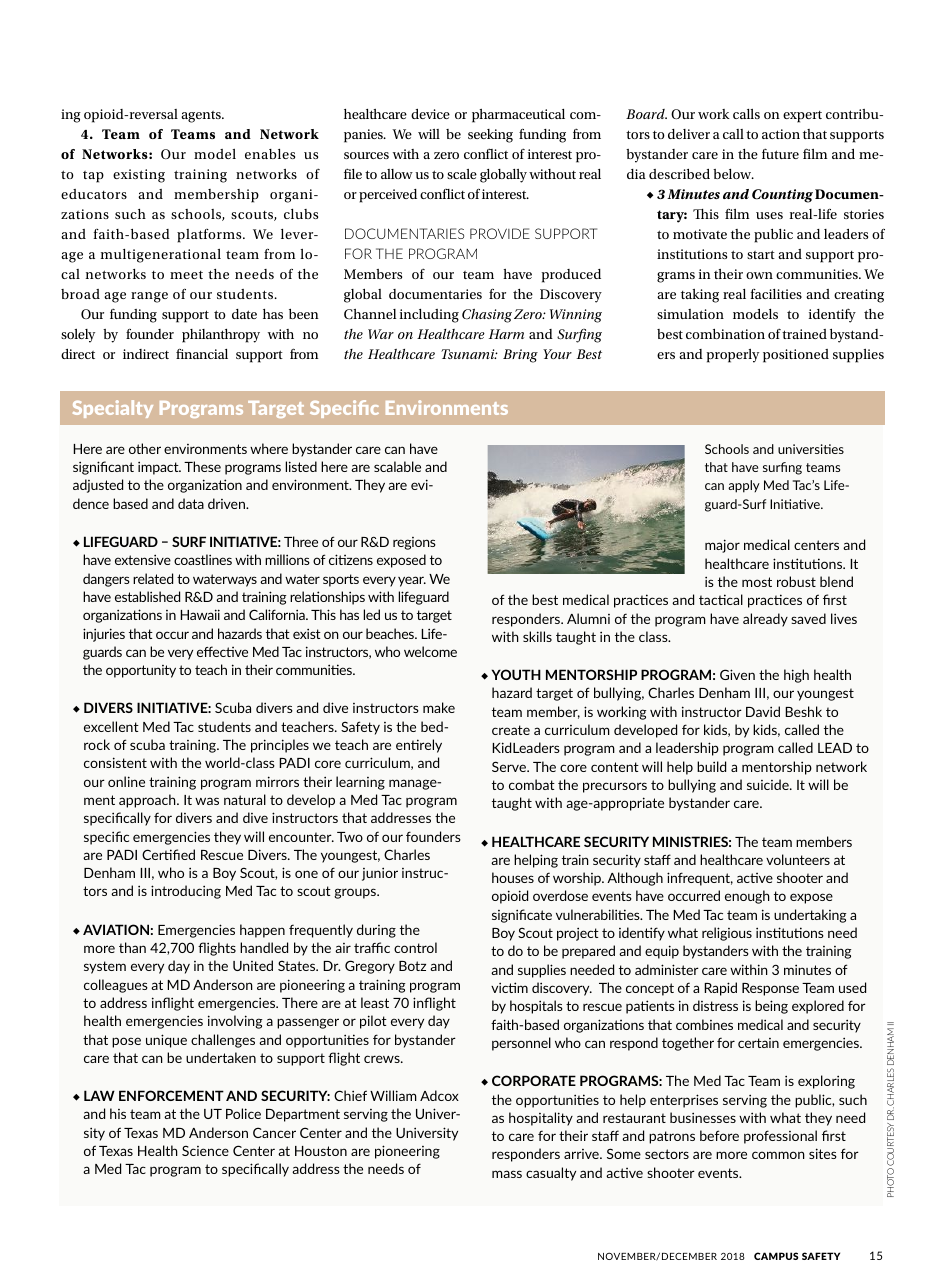 The height and width of the image is (1288, 943). I want to click on than, so click(132, 947).
